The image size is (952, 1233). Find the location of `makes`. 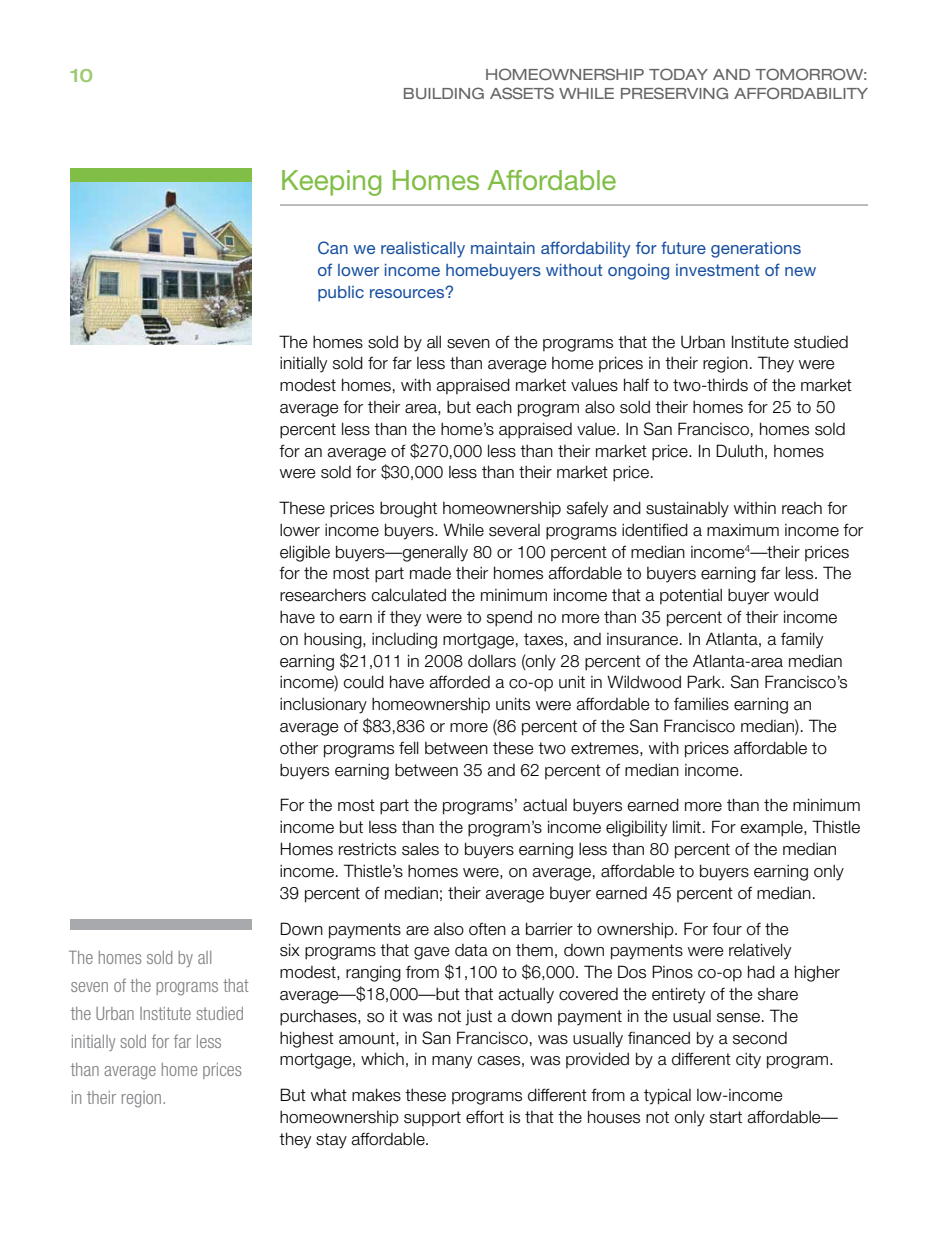

makes is located at coordinates (376, 1095).
